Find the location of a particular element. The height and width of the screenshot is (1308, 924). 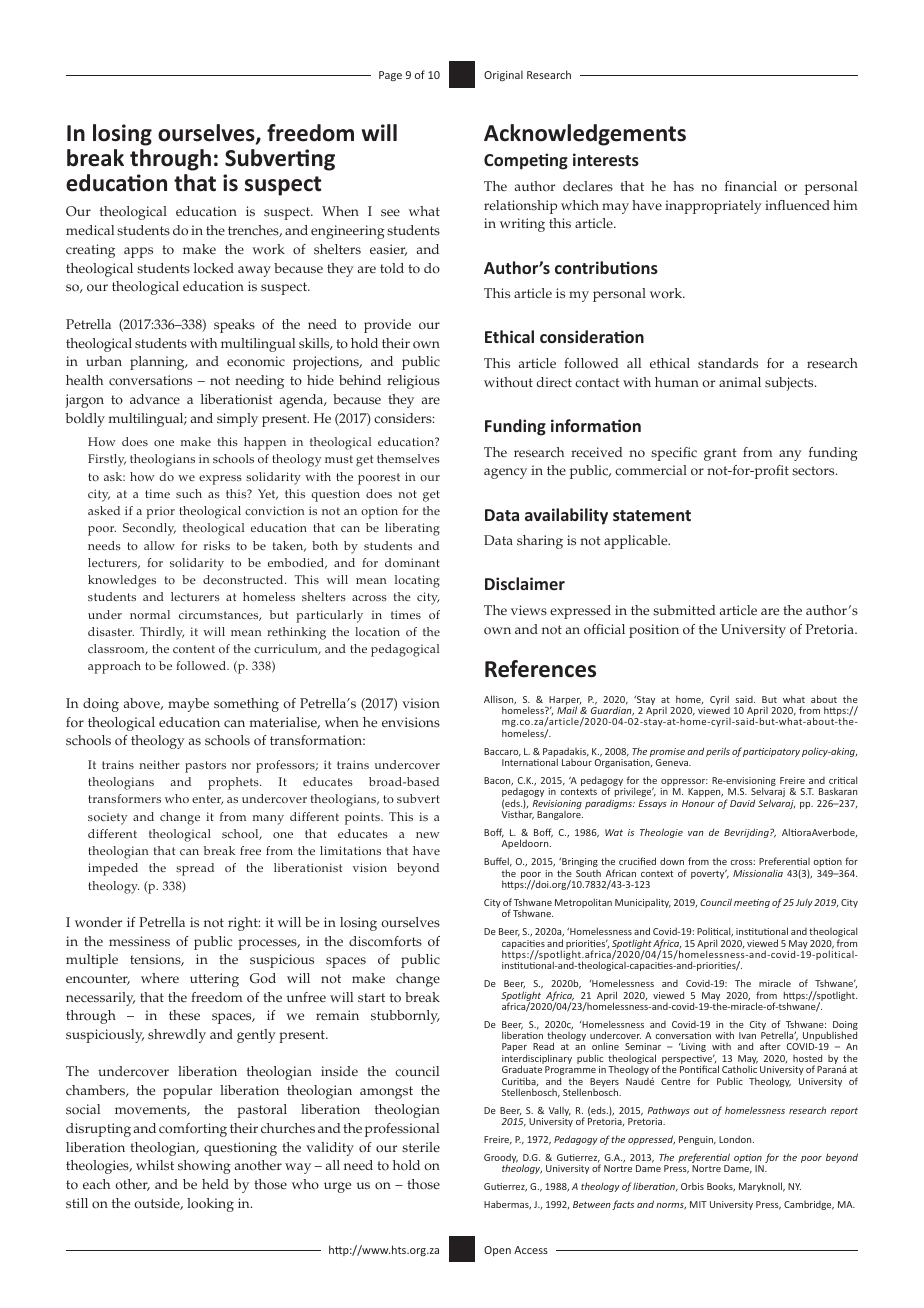

poverty is located at coordinates (709, 874).
